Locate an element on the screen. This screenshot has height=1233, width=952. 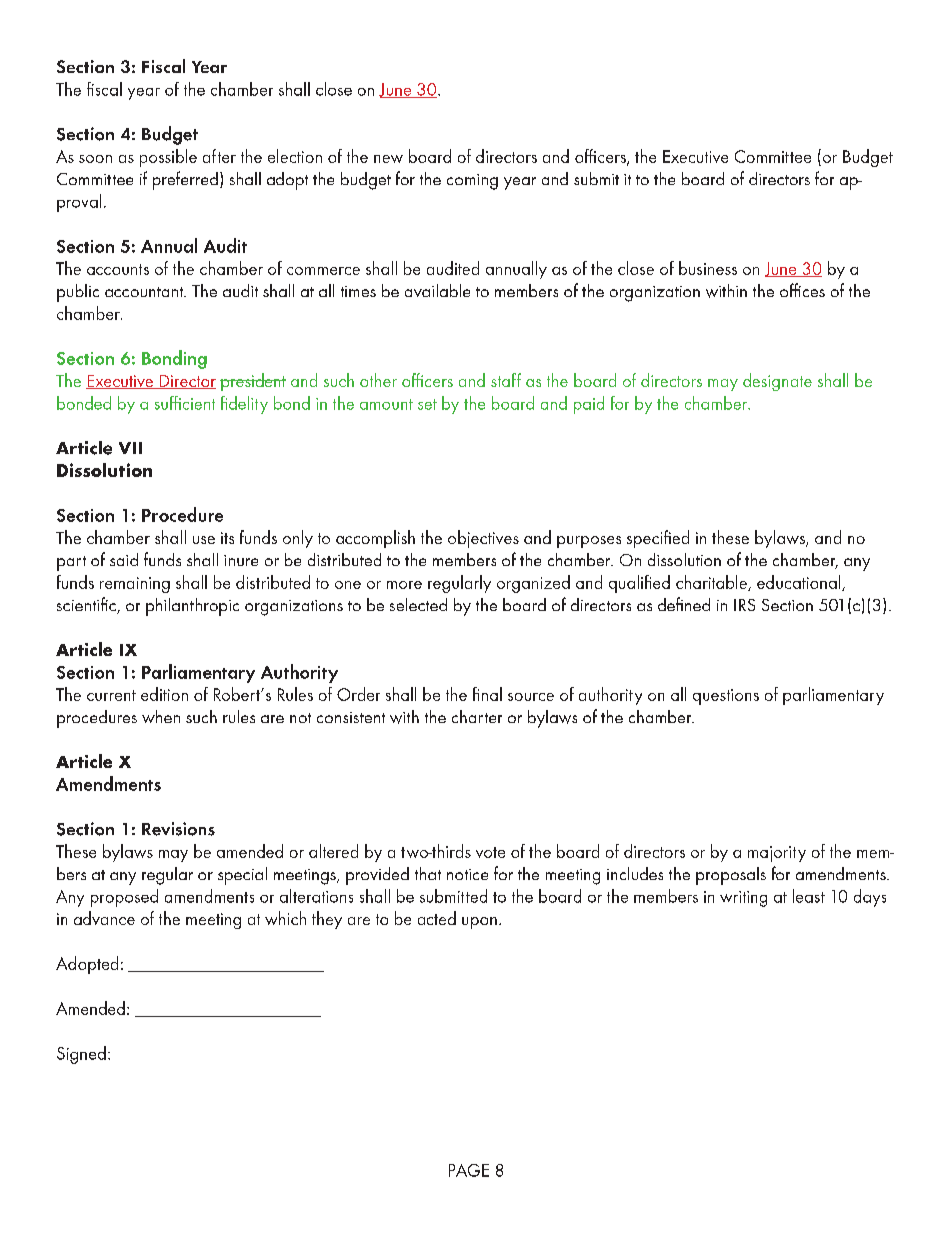
business is located at coordinates (708, 268).
